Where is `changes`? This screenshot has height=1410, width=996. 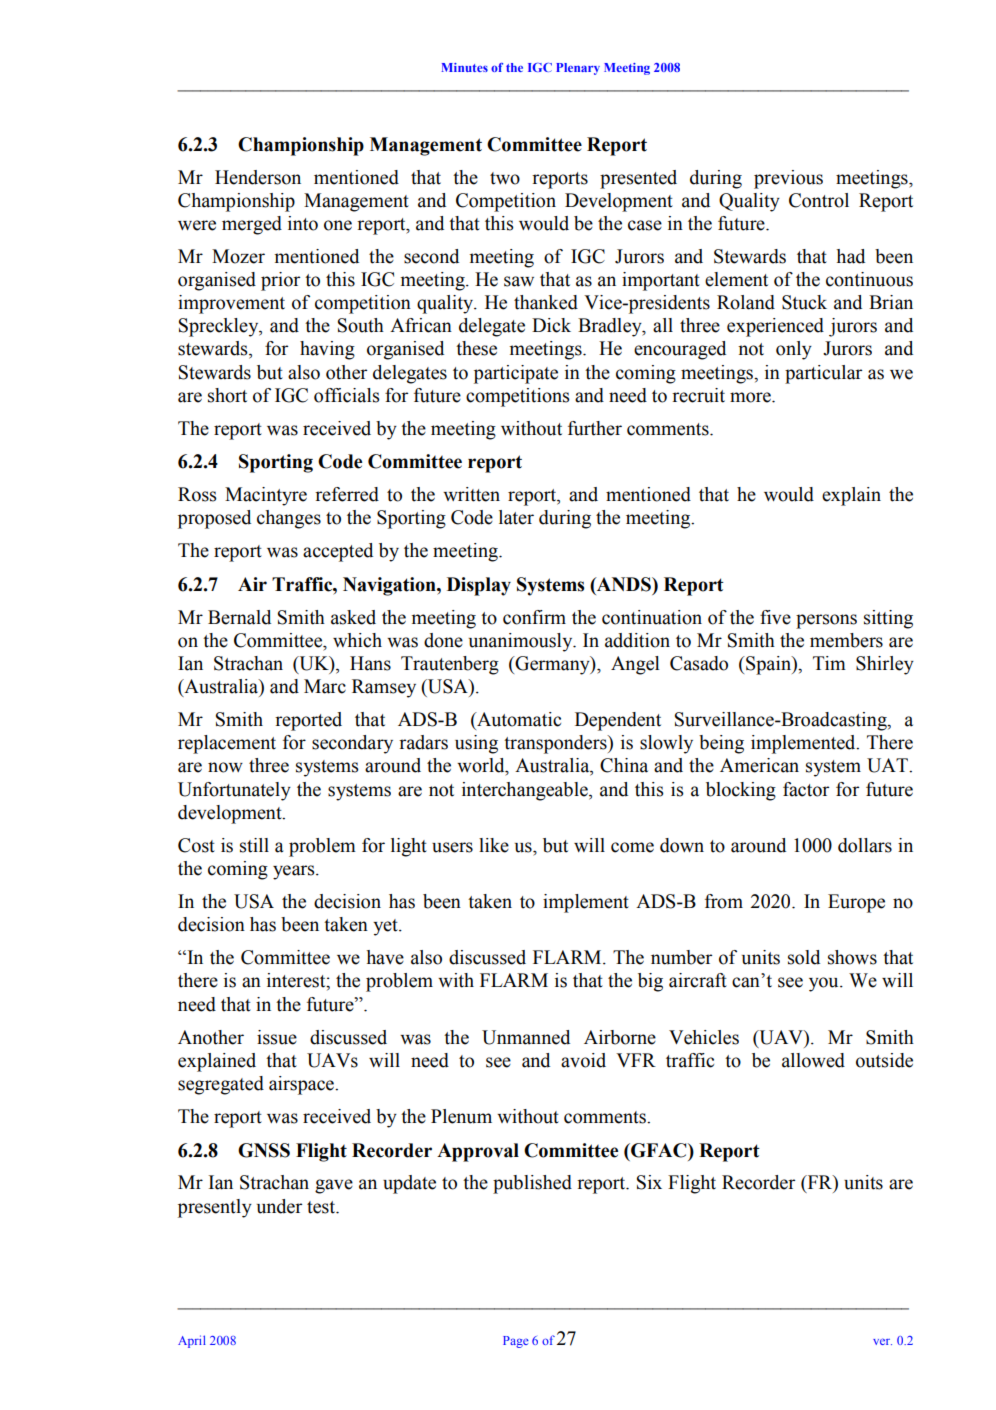
changes is located at coordinates (289, 519).
